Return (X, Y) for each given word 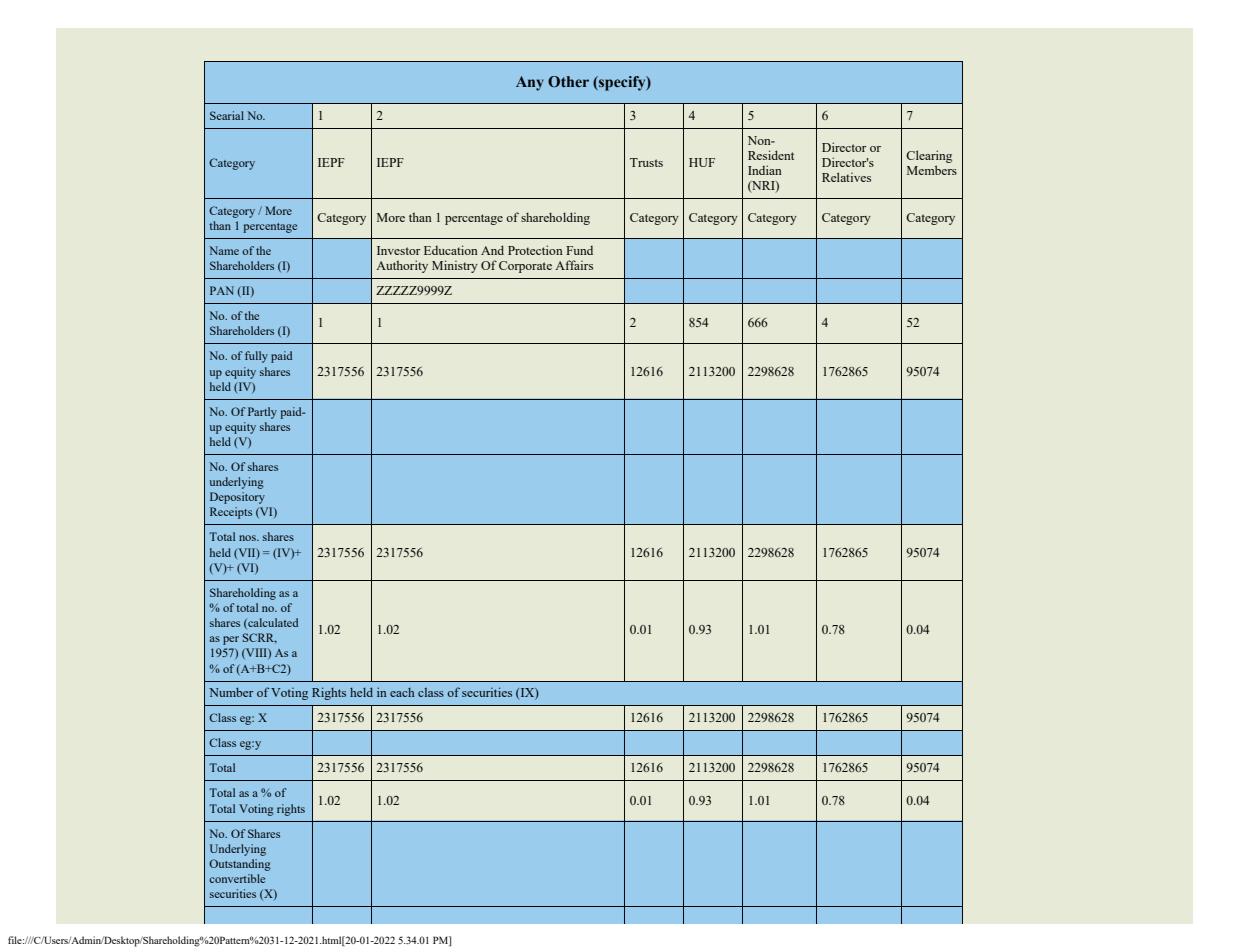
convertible (237, 878)
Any (530, 83)
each (402, 692)
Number (231, 692)
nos (248, 538)
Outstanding (240, 865)
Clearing (929, 156)
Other (568, 81)
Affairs (574, 265)
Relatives (846, 177)
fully (256, 357)
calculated (272, 623)
